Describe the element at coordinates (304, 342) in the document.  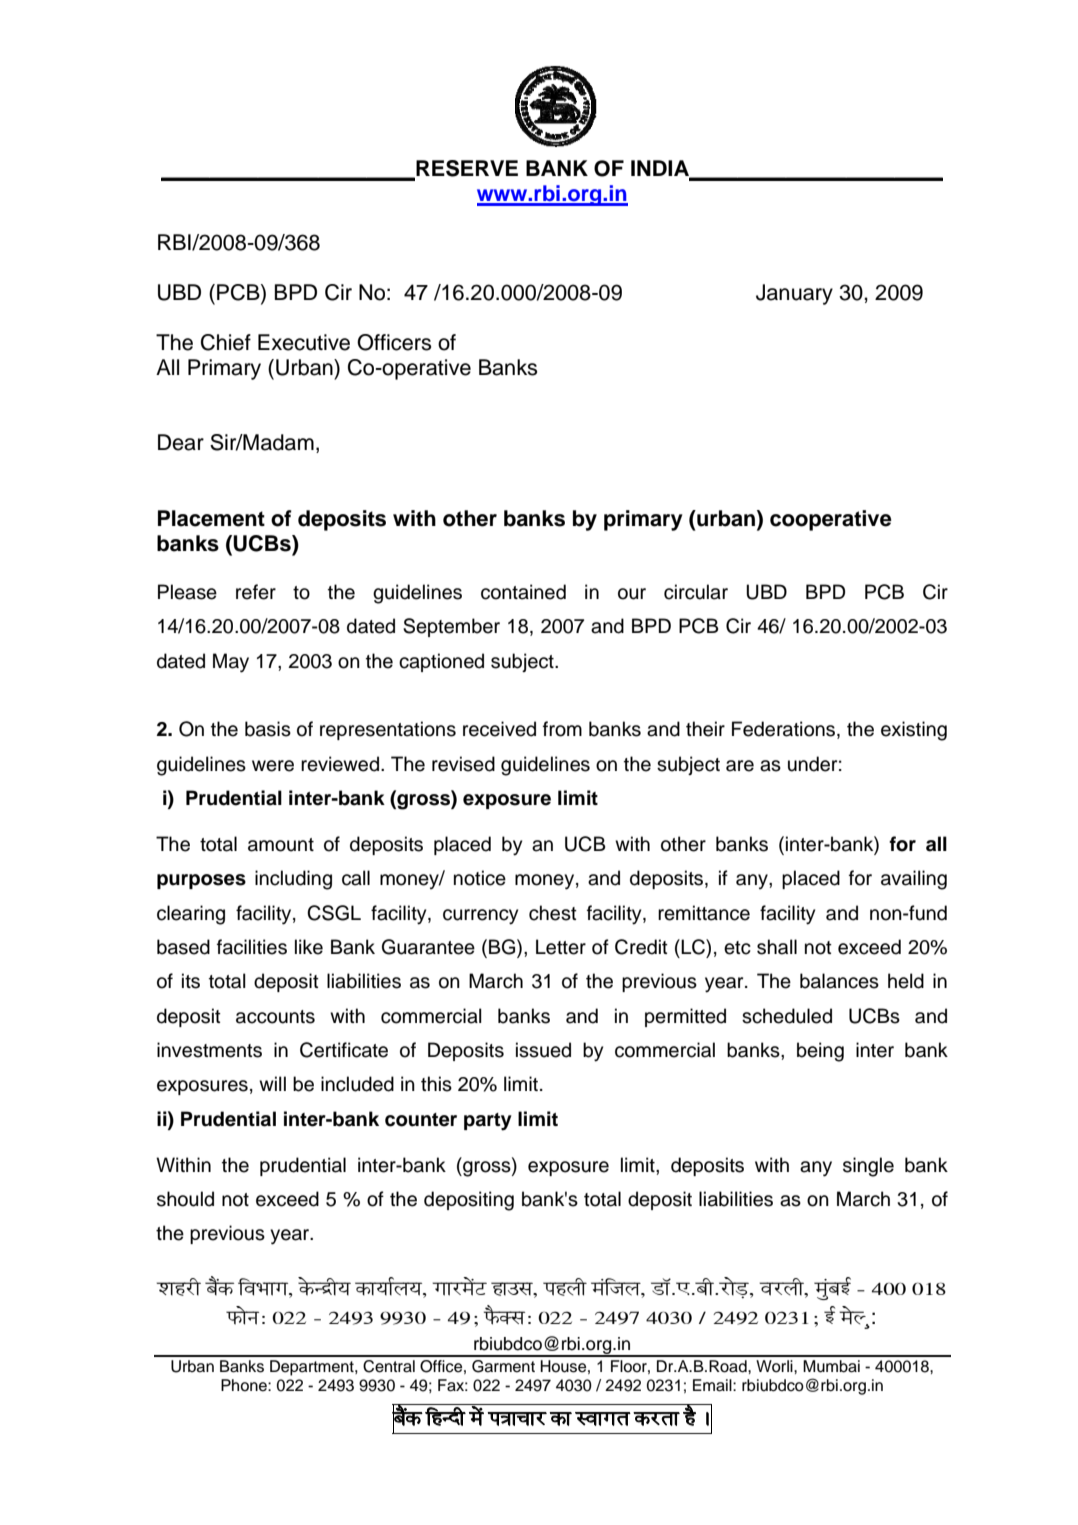
I see `Executive` at that location.
